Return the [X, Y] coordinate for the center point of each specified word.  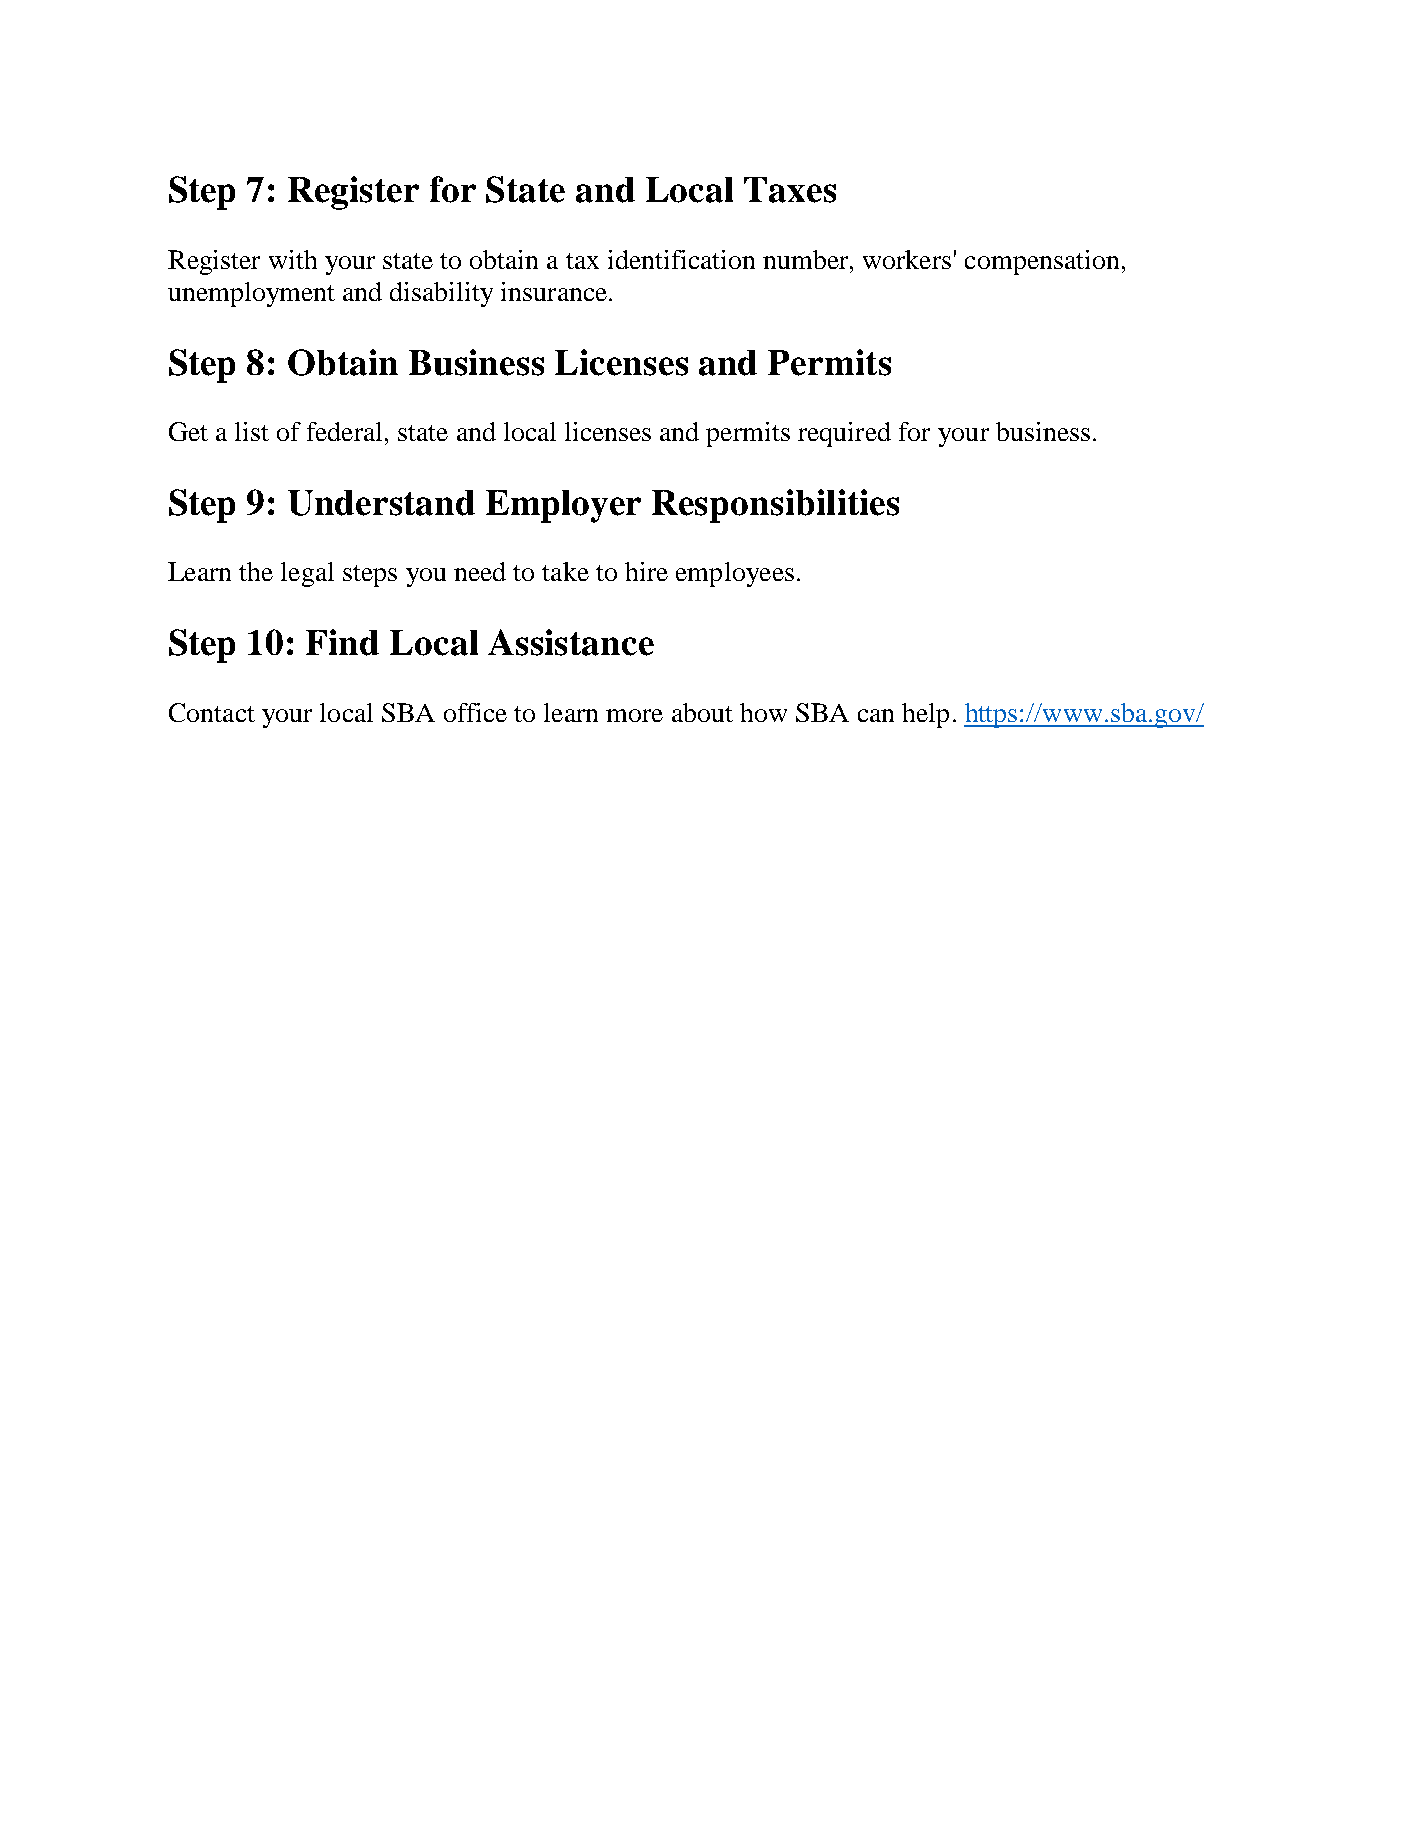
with [293, 259]
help [925, 715]
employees [735, 574]
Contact [212, 712]
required [844, 434]
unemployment [251, 294]
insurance [554, 291]
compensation [1042, 262]
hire [646, 571]
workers [907, 259]
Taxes [790, 190]
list [252, 431]
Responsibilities [775, 506]
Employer [563, 506]
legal [307, 574]
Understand [381, 503]
